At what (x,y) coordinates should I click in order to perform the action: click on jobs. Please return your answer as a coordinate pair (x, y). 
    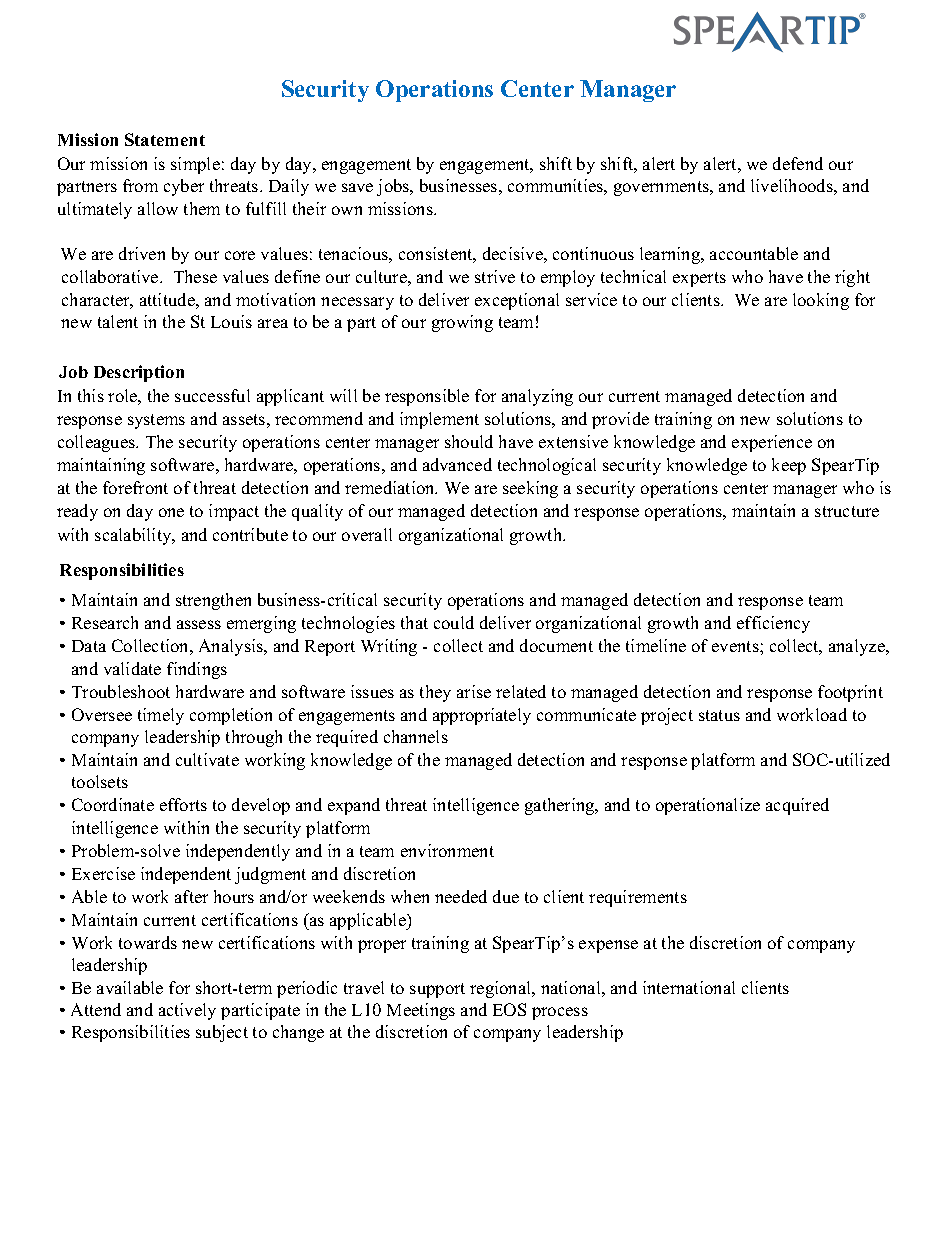
    Looking at the image, I should click on (394, 187).
